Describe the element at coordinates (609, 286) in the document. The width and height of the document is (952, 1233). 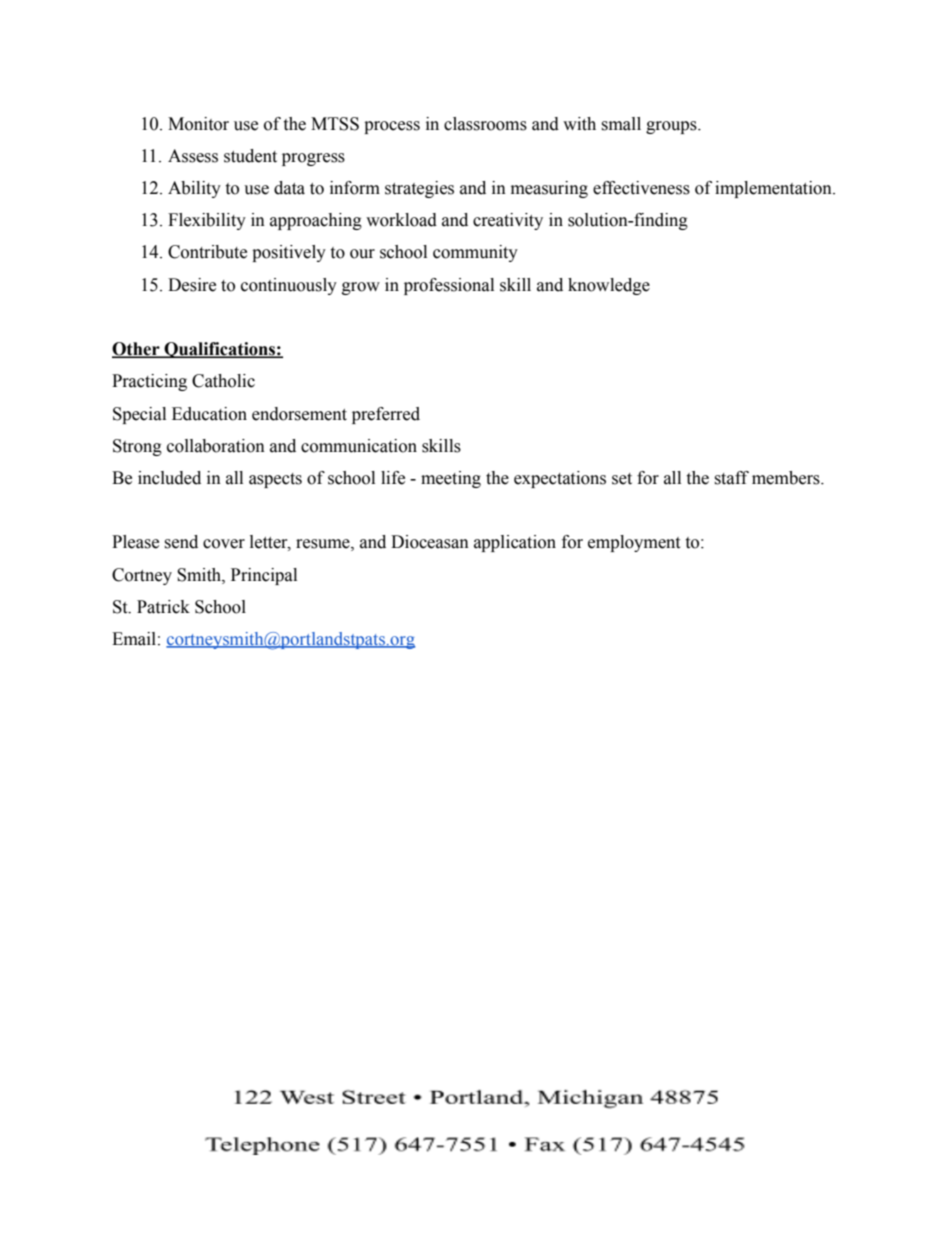
I see `knowledge` at that location.
